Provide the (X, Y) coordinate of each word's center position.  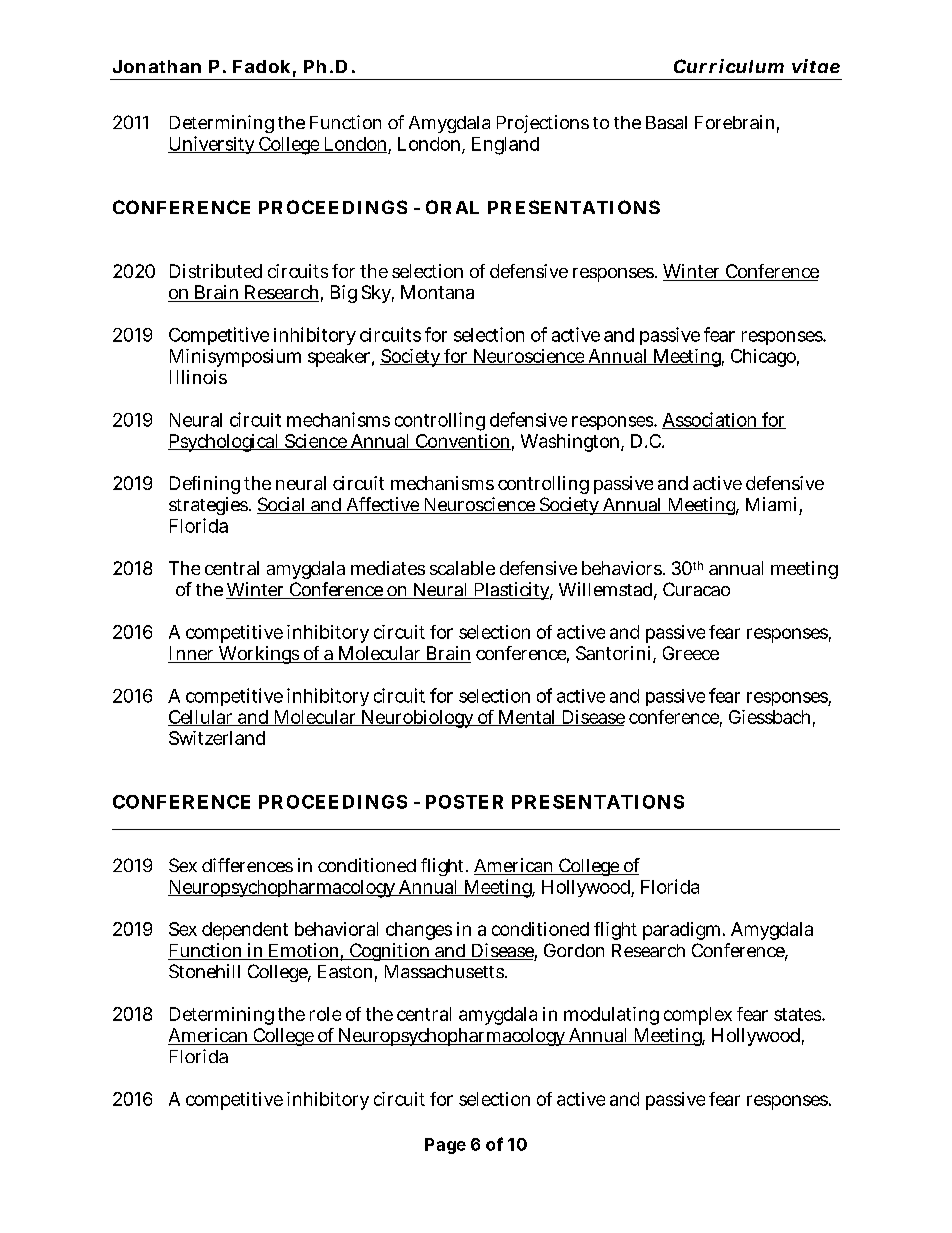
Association (710, 420)
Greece (691, 653)
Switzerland (217, 738)
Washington (571, 443)
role (325, 1014)
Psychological (225, 443)
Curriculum (729, 66)
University (212, 145)
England (505, 146)
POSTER (464, 802)
